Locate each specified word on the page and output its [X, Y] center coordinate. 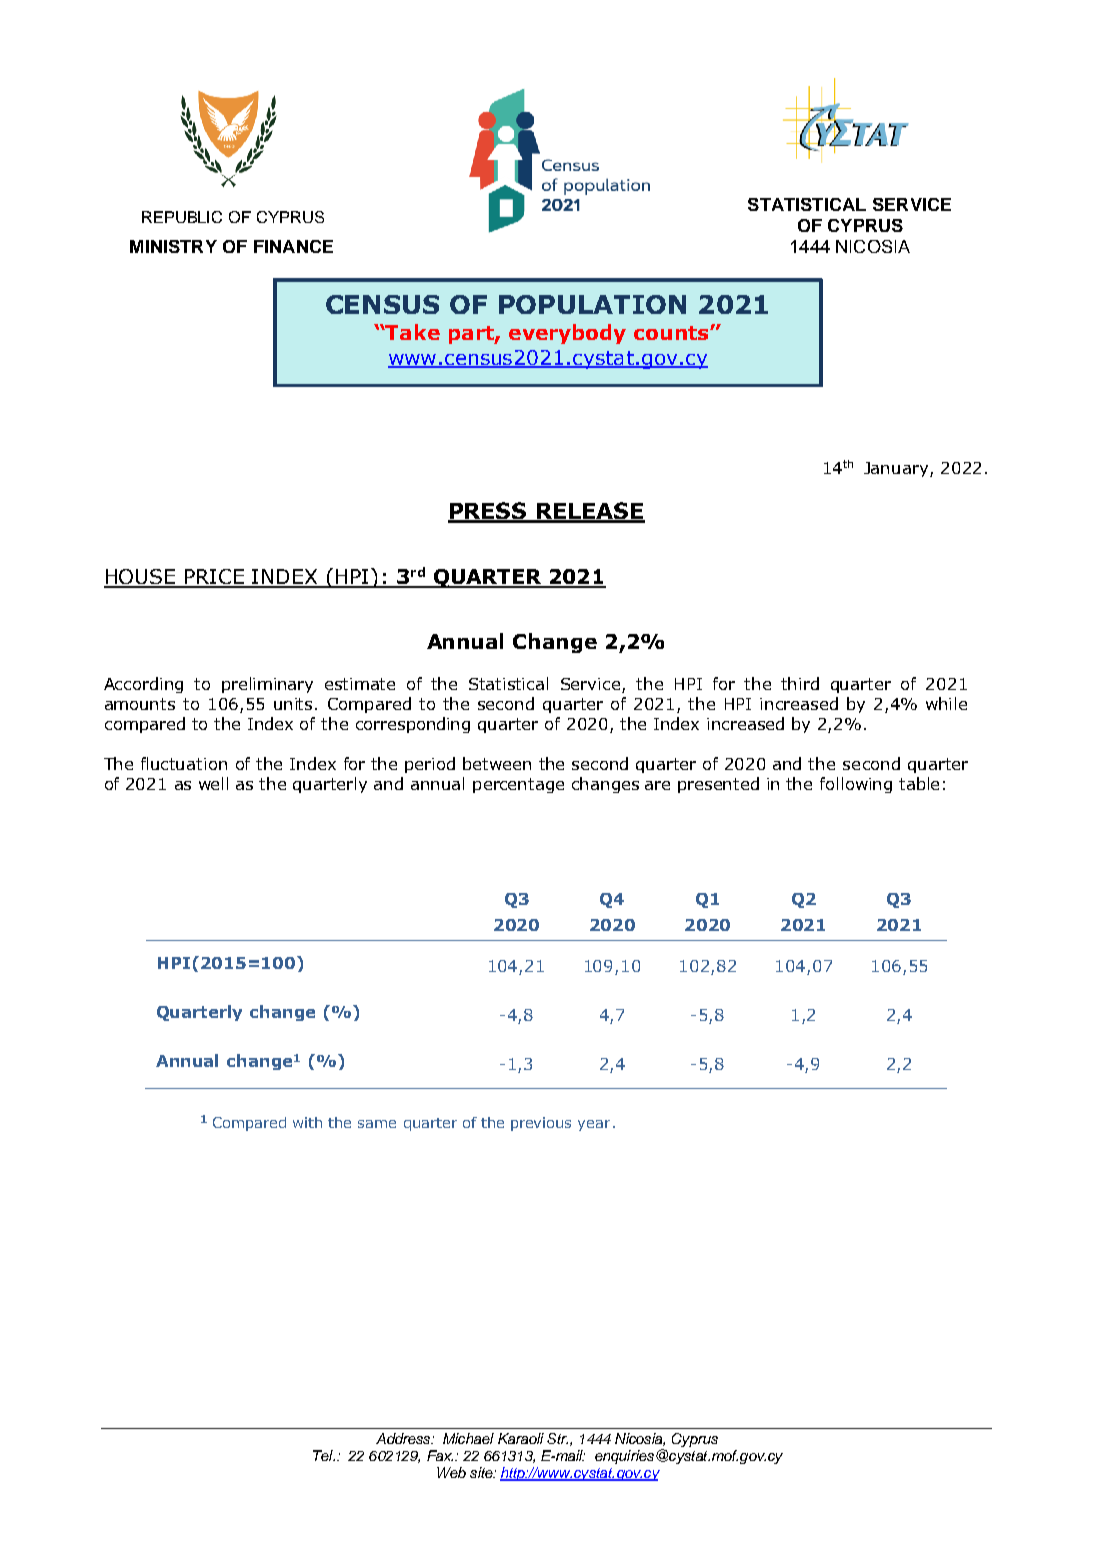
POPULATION [592, 304]
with [307, 1122]
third [800, 683]
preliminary [267, 685]
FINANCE [293, 246]
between [497, 763]
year [594, 1125]
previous [541, 1124]
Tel [324, 1455]
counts [672, 333]
